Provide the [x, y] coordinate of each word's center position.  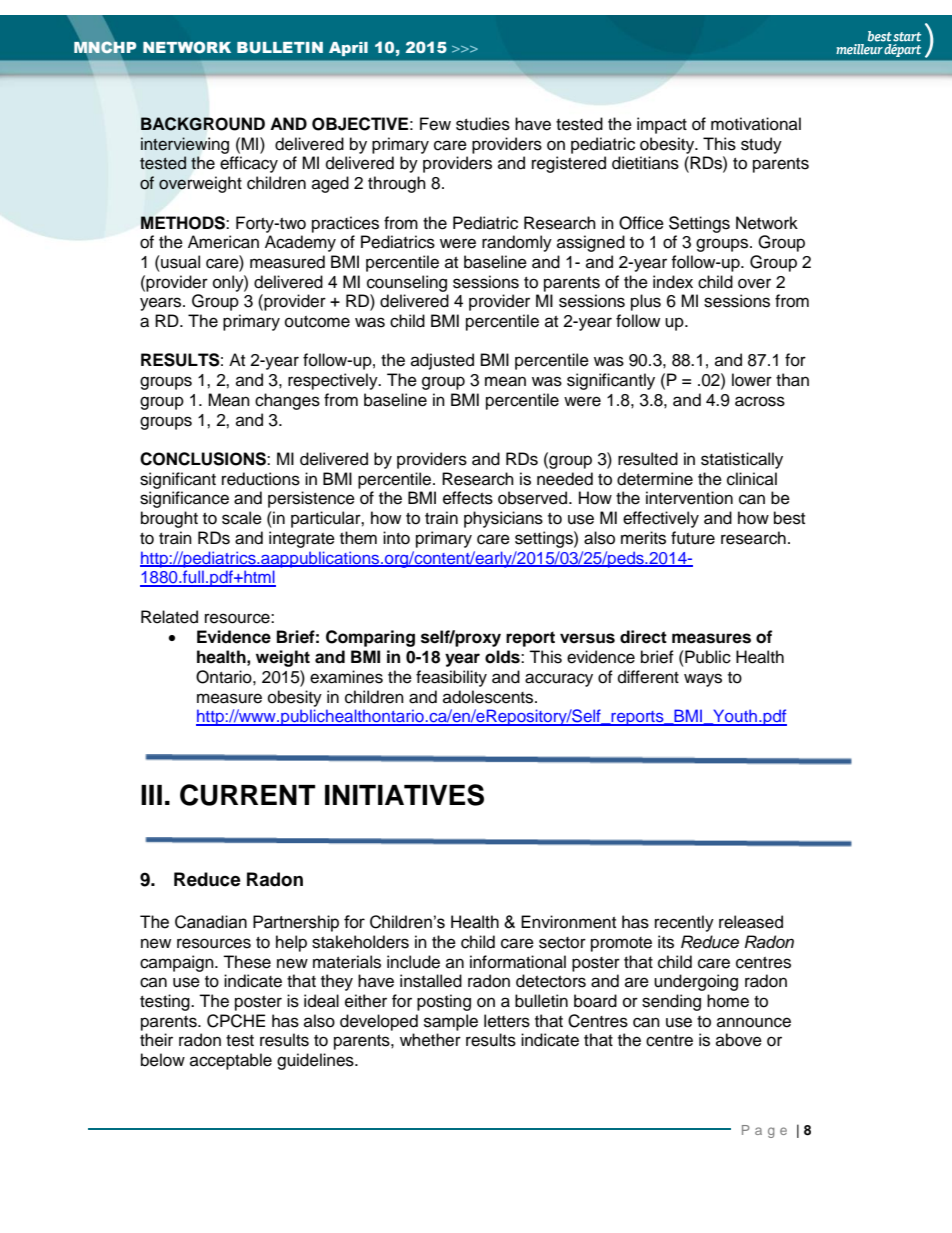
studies [483, 124]
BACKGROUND [203, 124]
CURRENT [247, 795]
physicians [503, 519]
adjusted [442, 361]
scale [242, 518]
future [693, 538]
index [673, 282]
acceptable [231, 1061]
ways [703, 680]
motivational [756, 124]
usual [179, 262]
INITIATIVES [404, 795]
